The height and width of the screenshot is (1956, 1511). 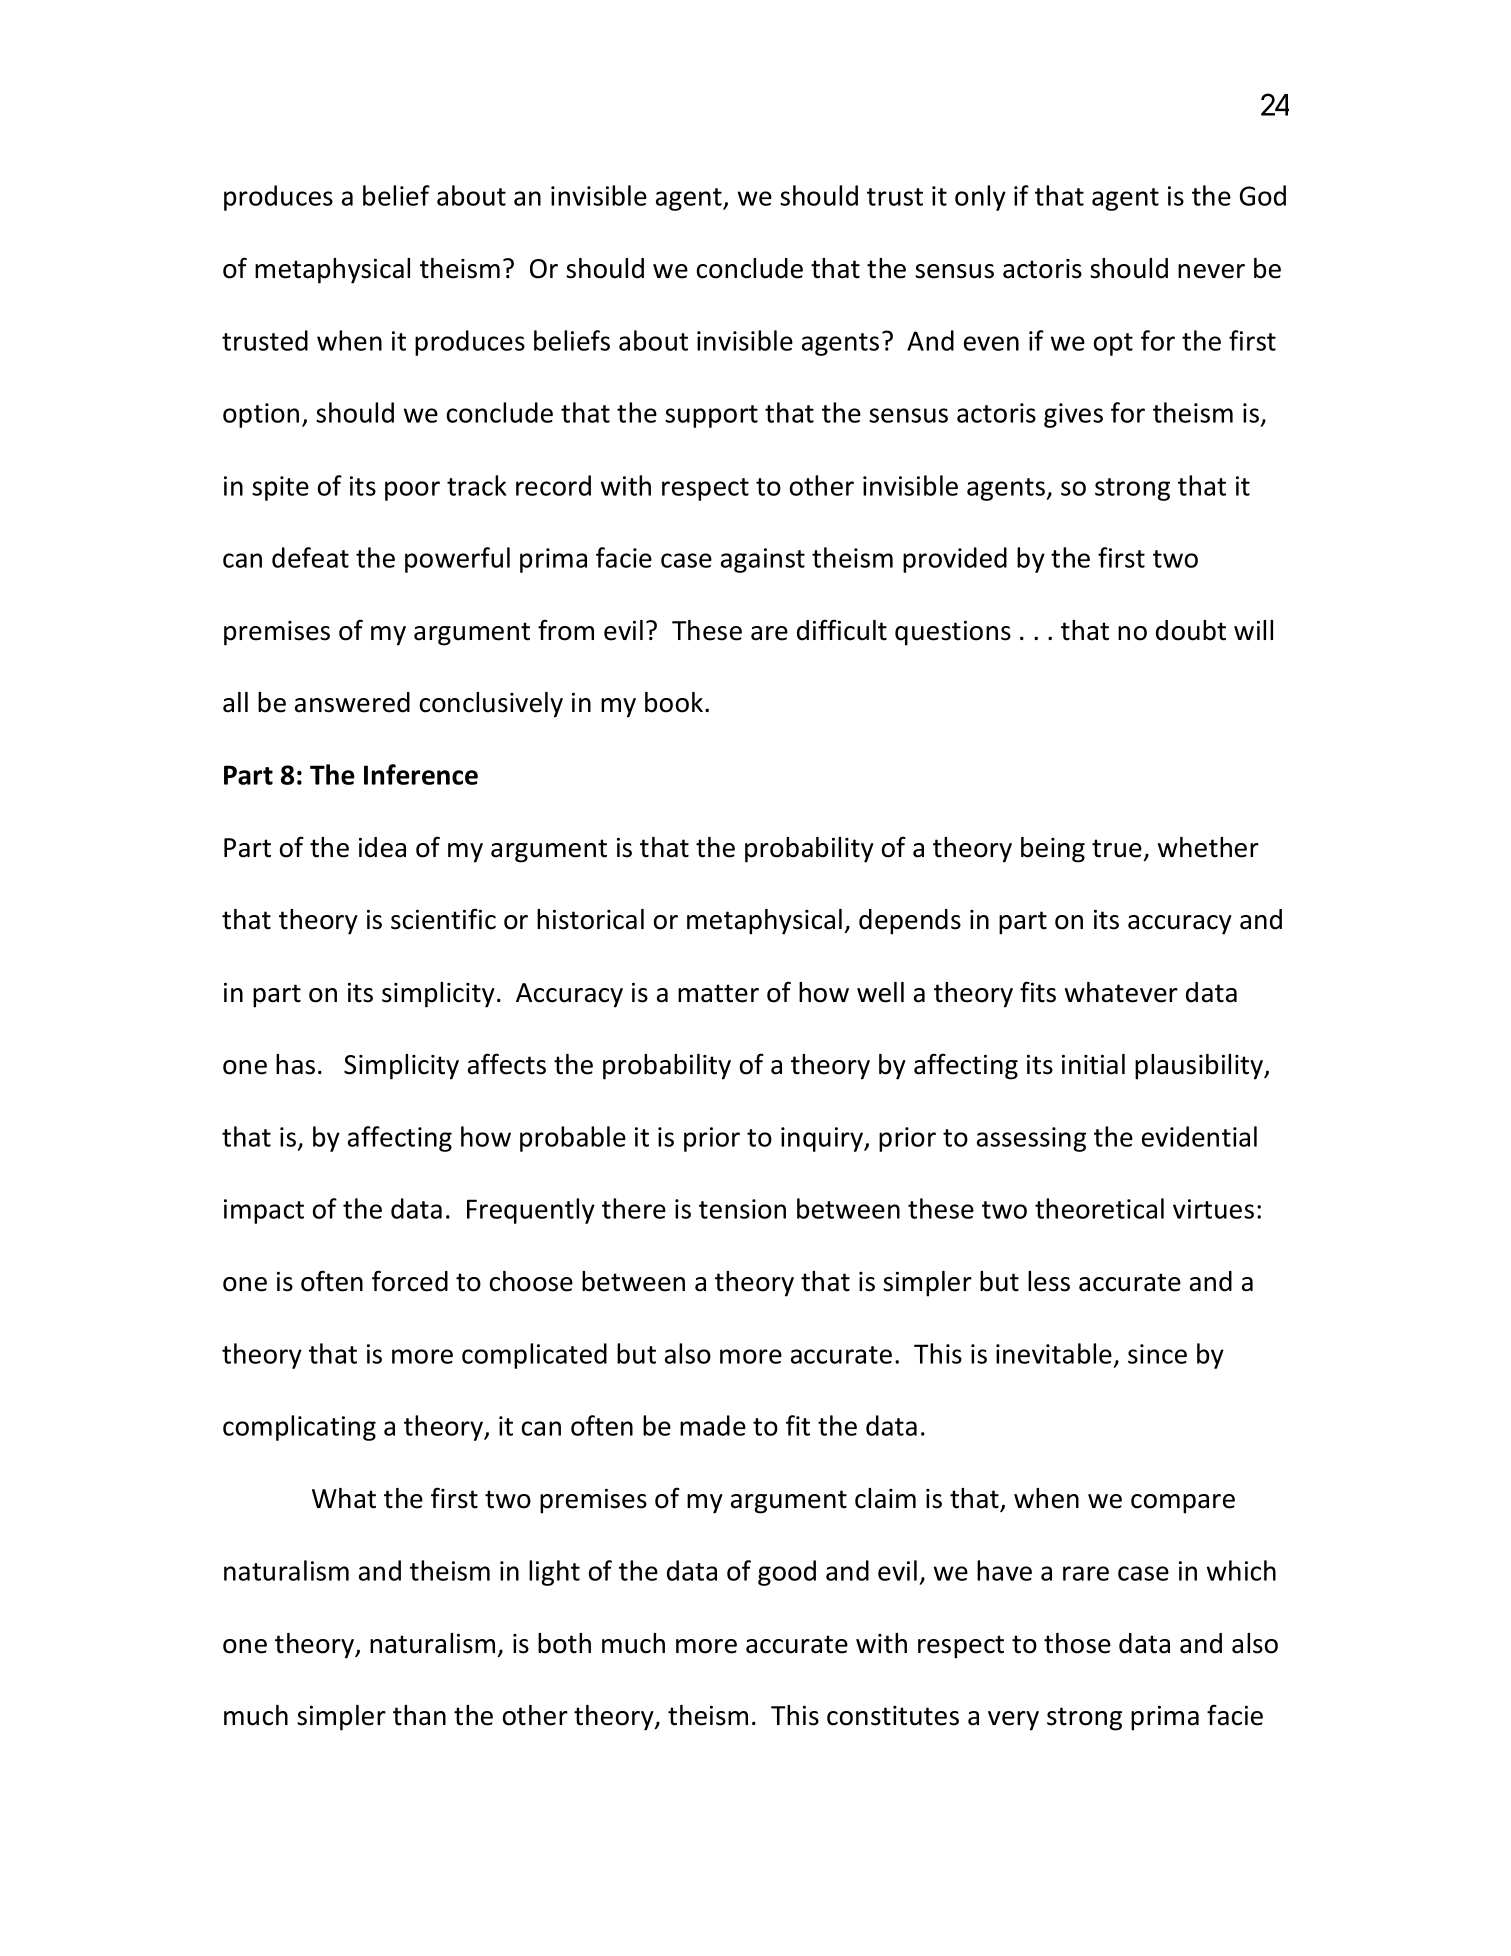 I want to click on only, so click(x=980, y=198).
